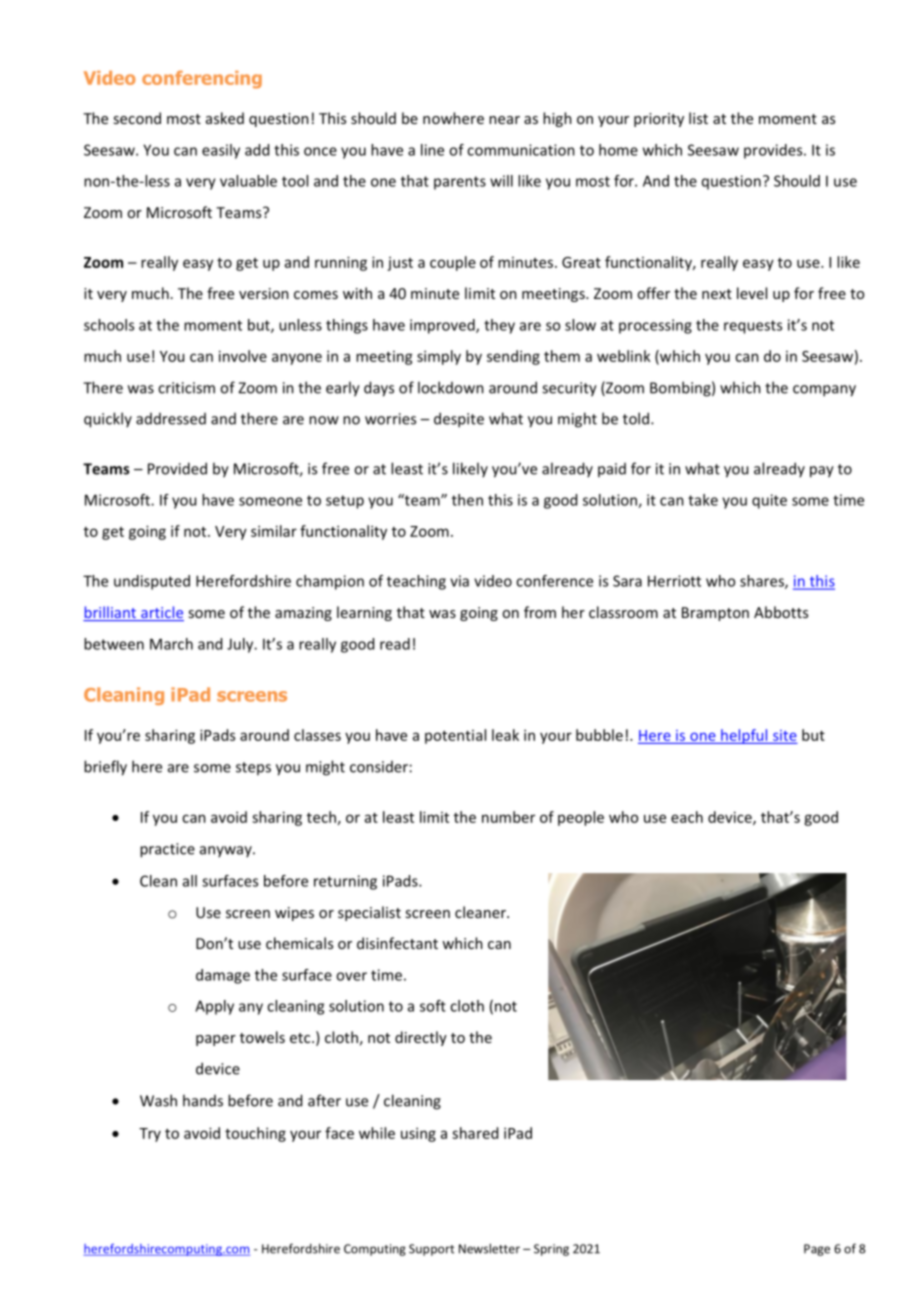 This document has height=1308, width=924. I want to click on March, so click(171, 644).
